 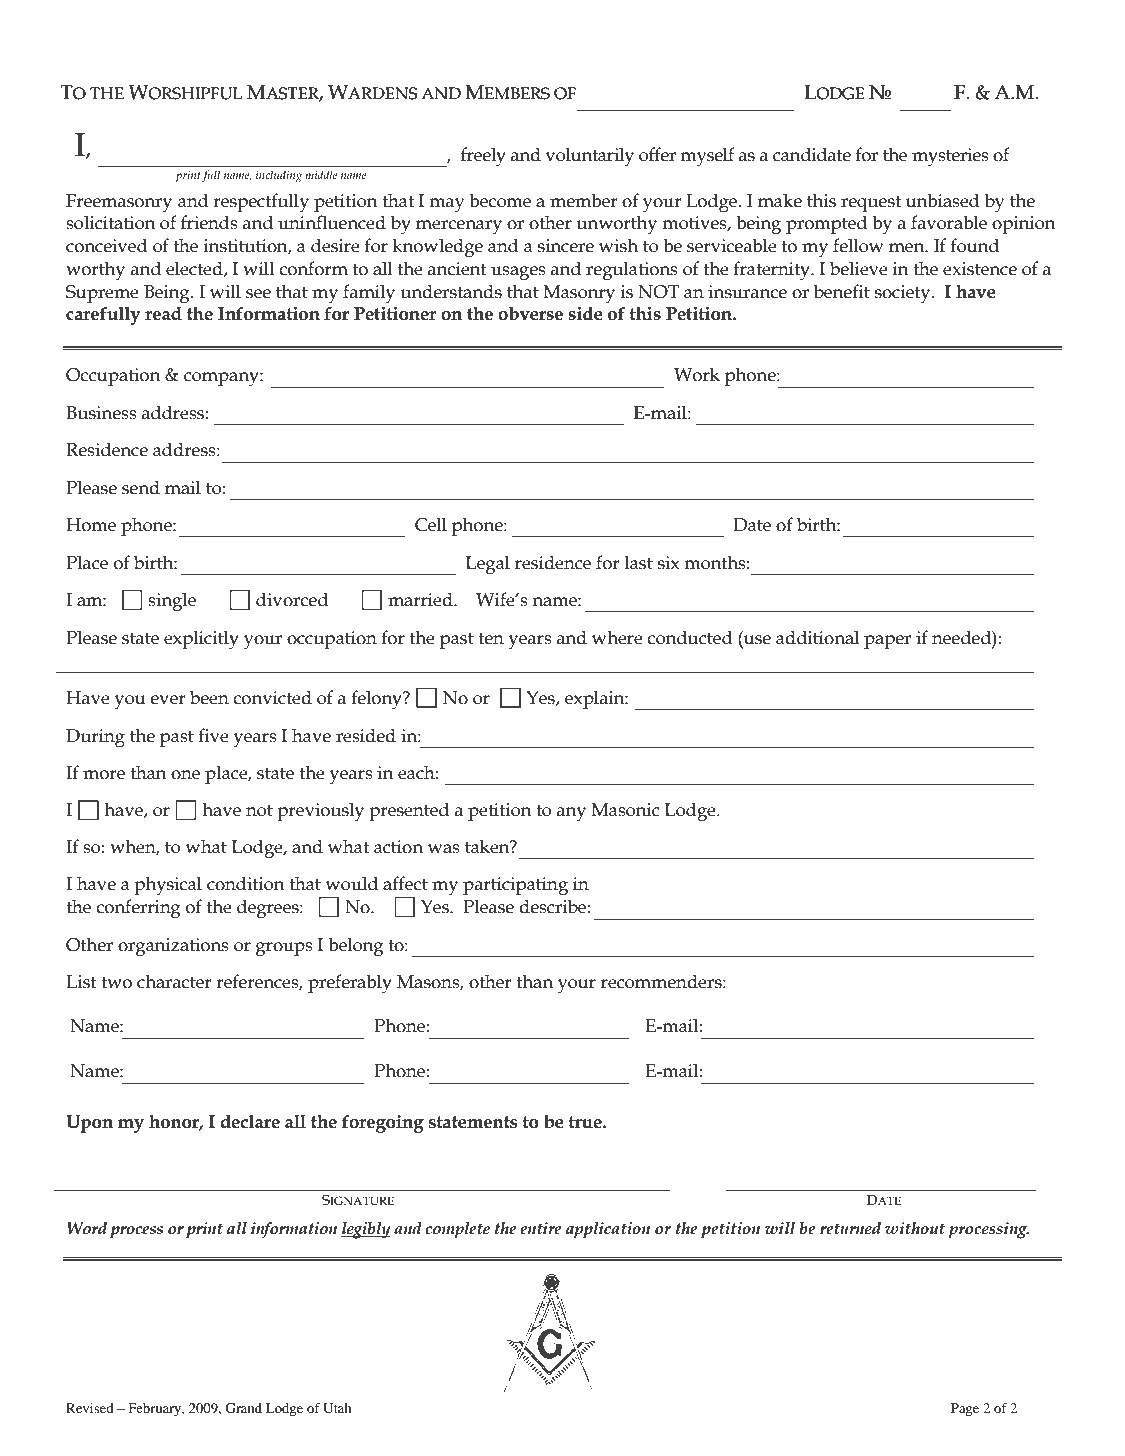 What do you see at coordinates (915, 1228) in the page?
I see `without` at bounding box center [915, 1228].
